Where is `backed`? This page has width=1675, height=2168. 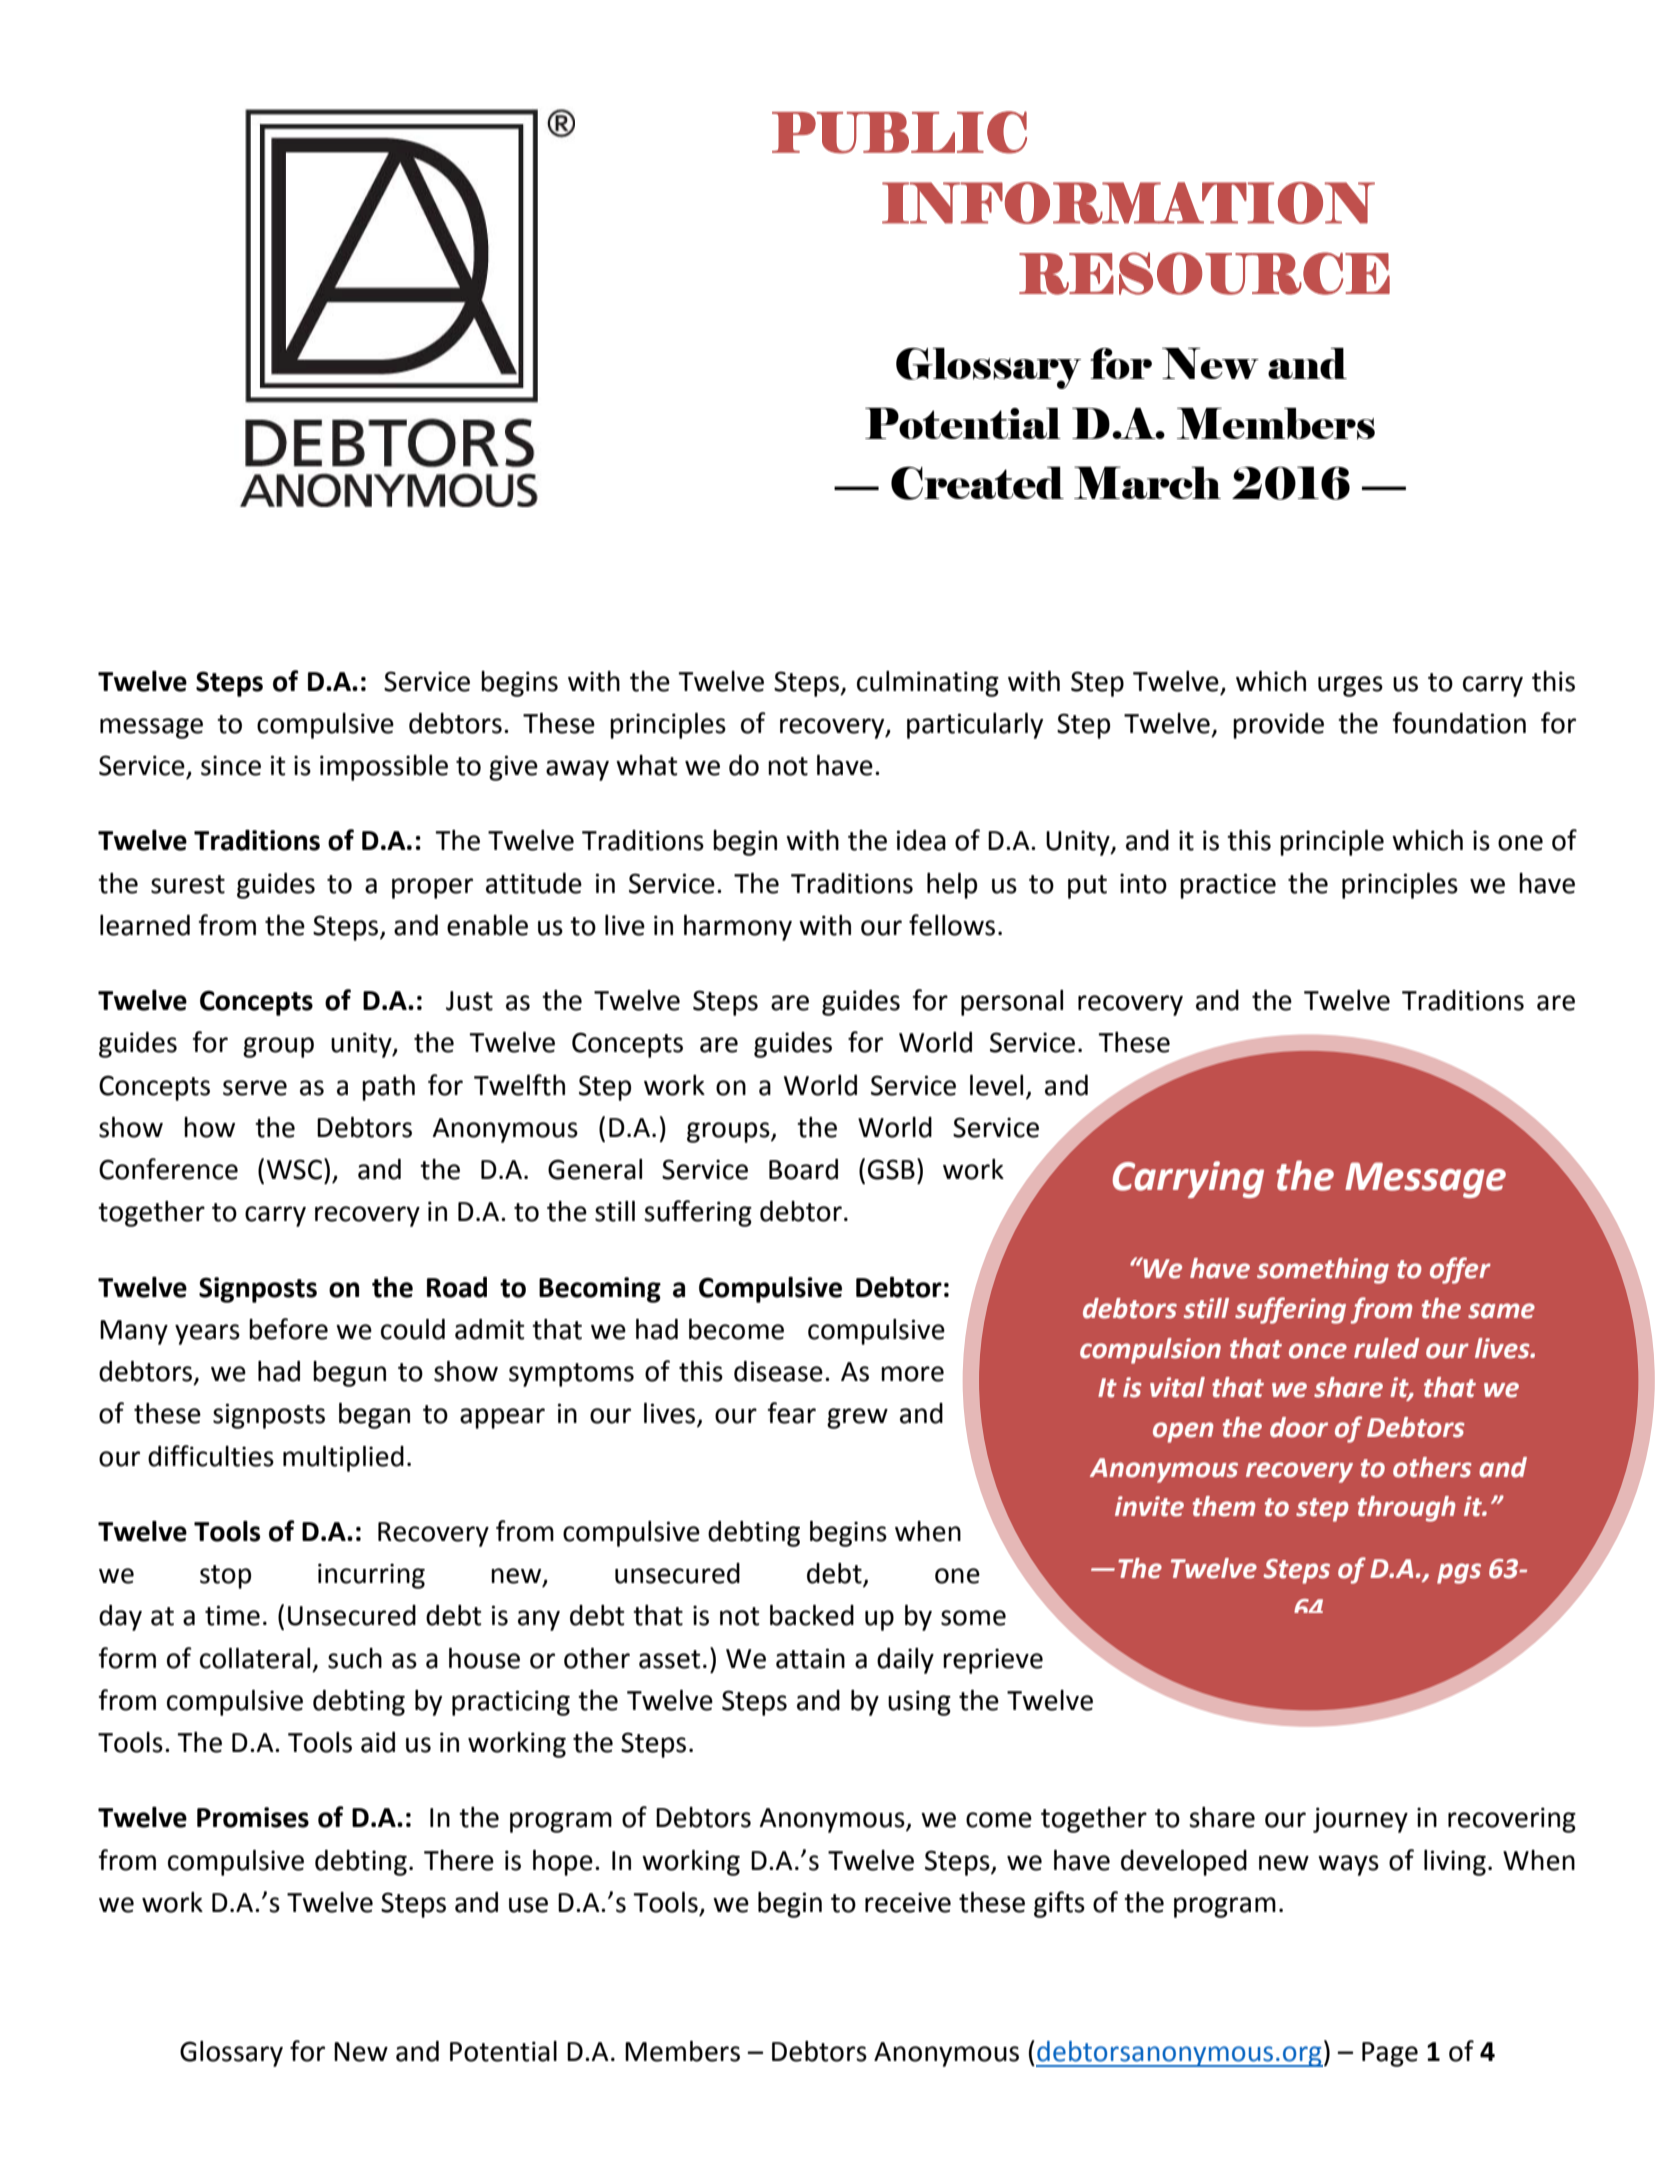 backed is located at coordinates (812, 1615).
